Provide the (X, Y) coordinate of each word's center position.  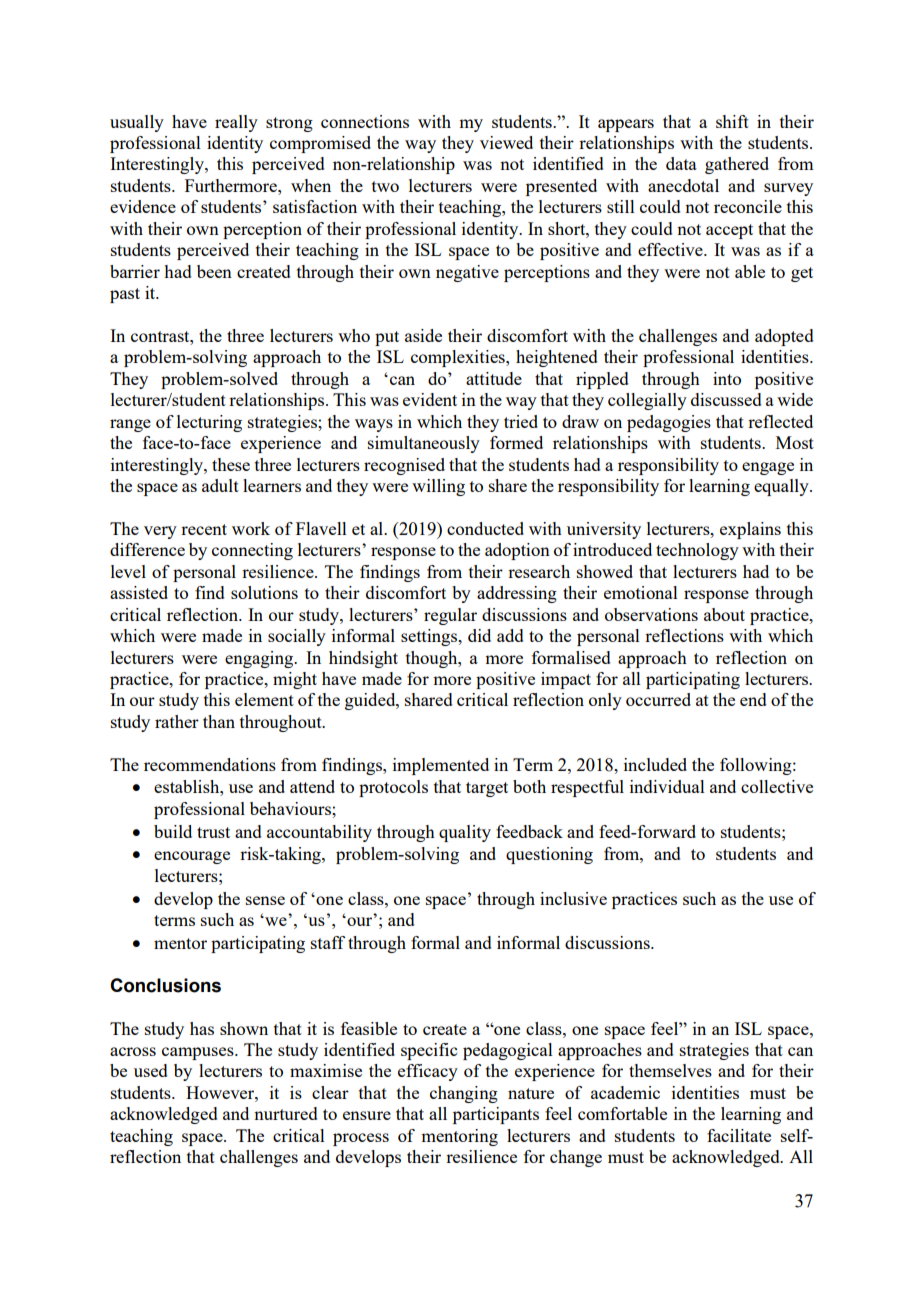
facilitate (739, 1135)
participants (496, 1115)
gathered (737, 165)
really (236, 123)
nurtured (286, 1113)
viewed (506, 142)
